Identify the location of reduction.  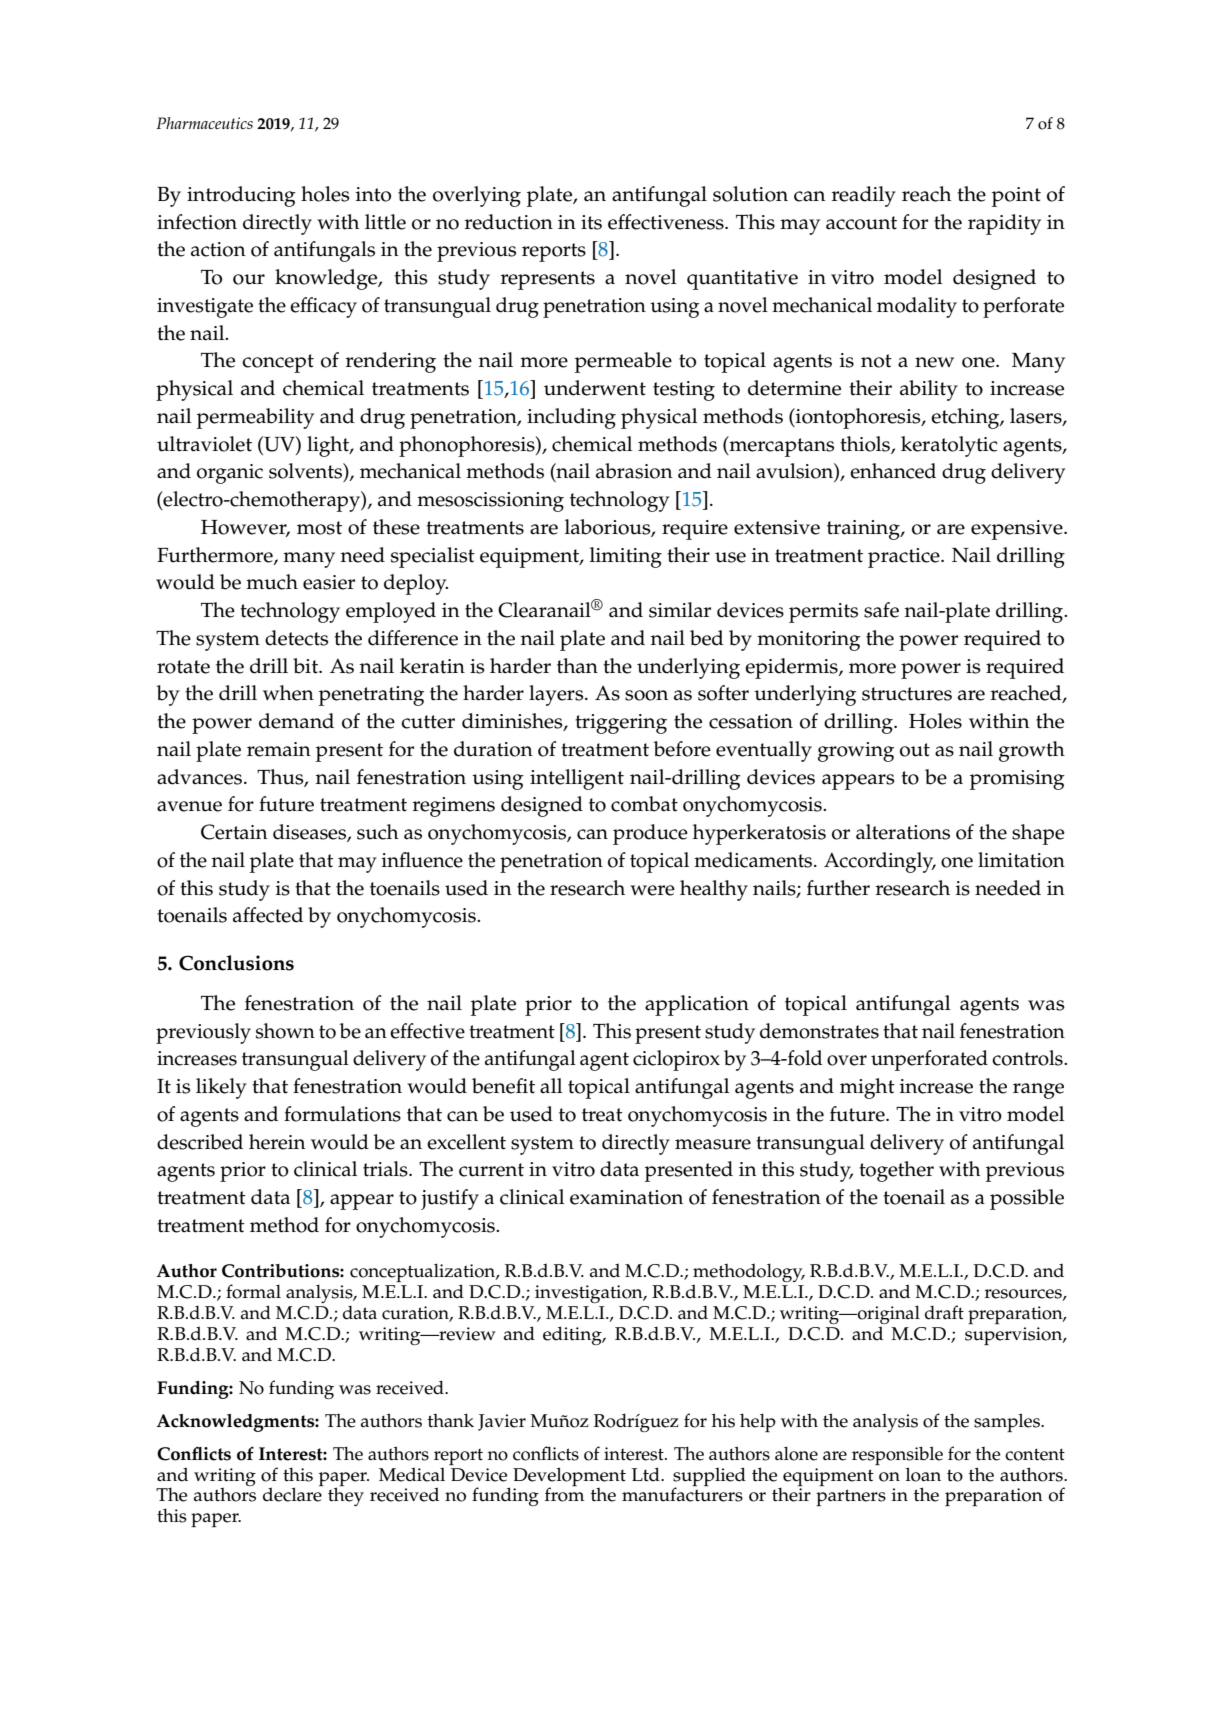
(509, 222).
